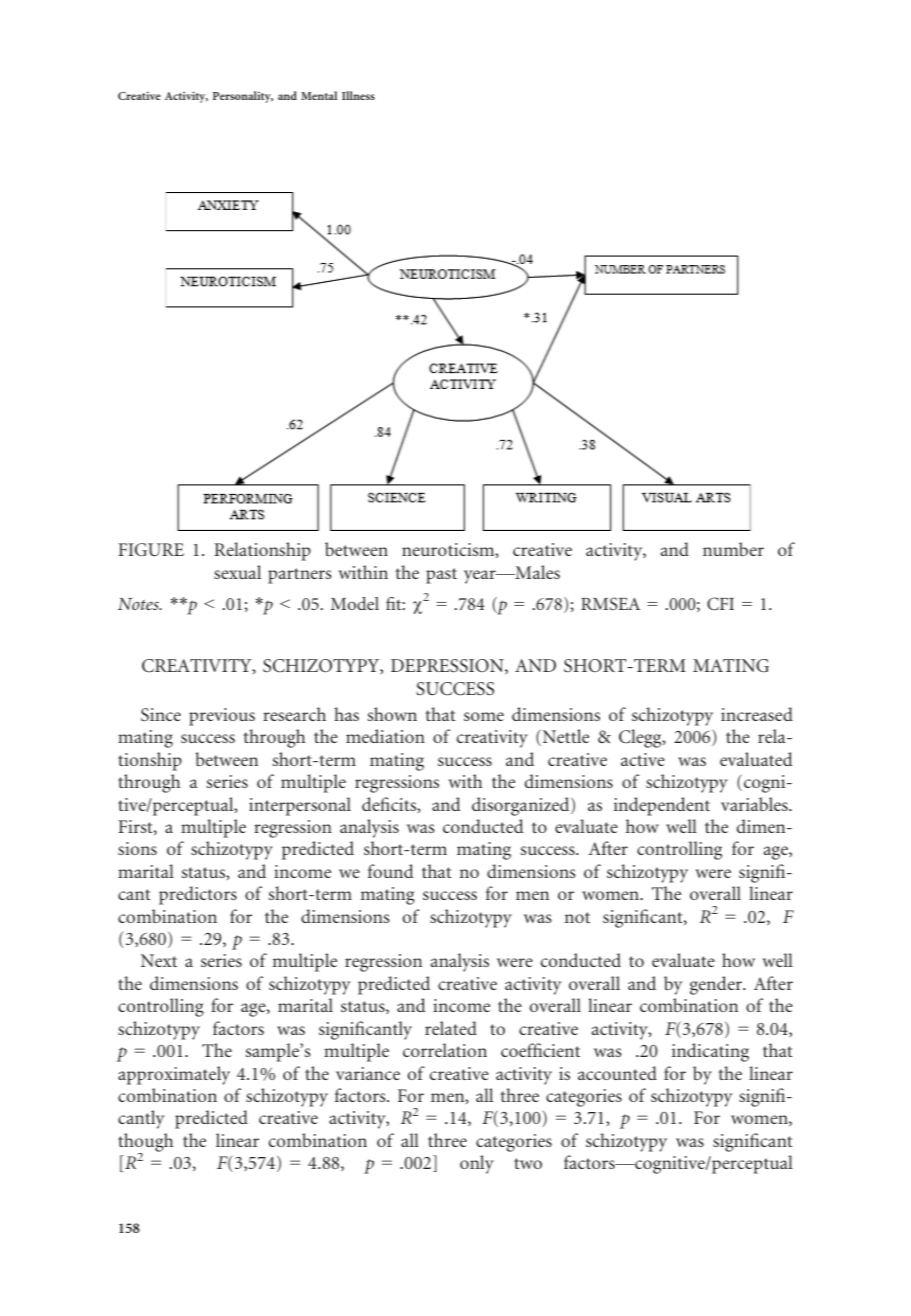  Describe the element at coordinates (151, 550) in the document. I see `FIGURE` at that location.
